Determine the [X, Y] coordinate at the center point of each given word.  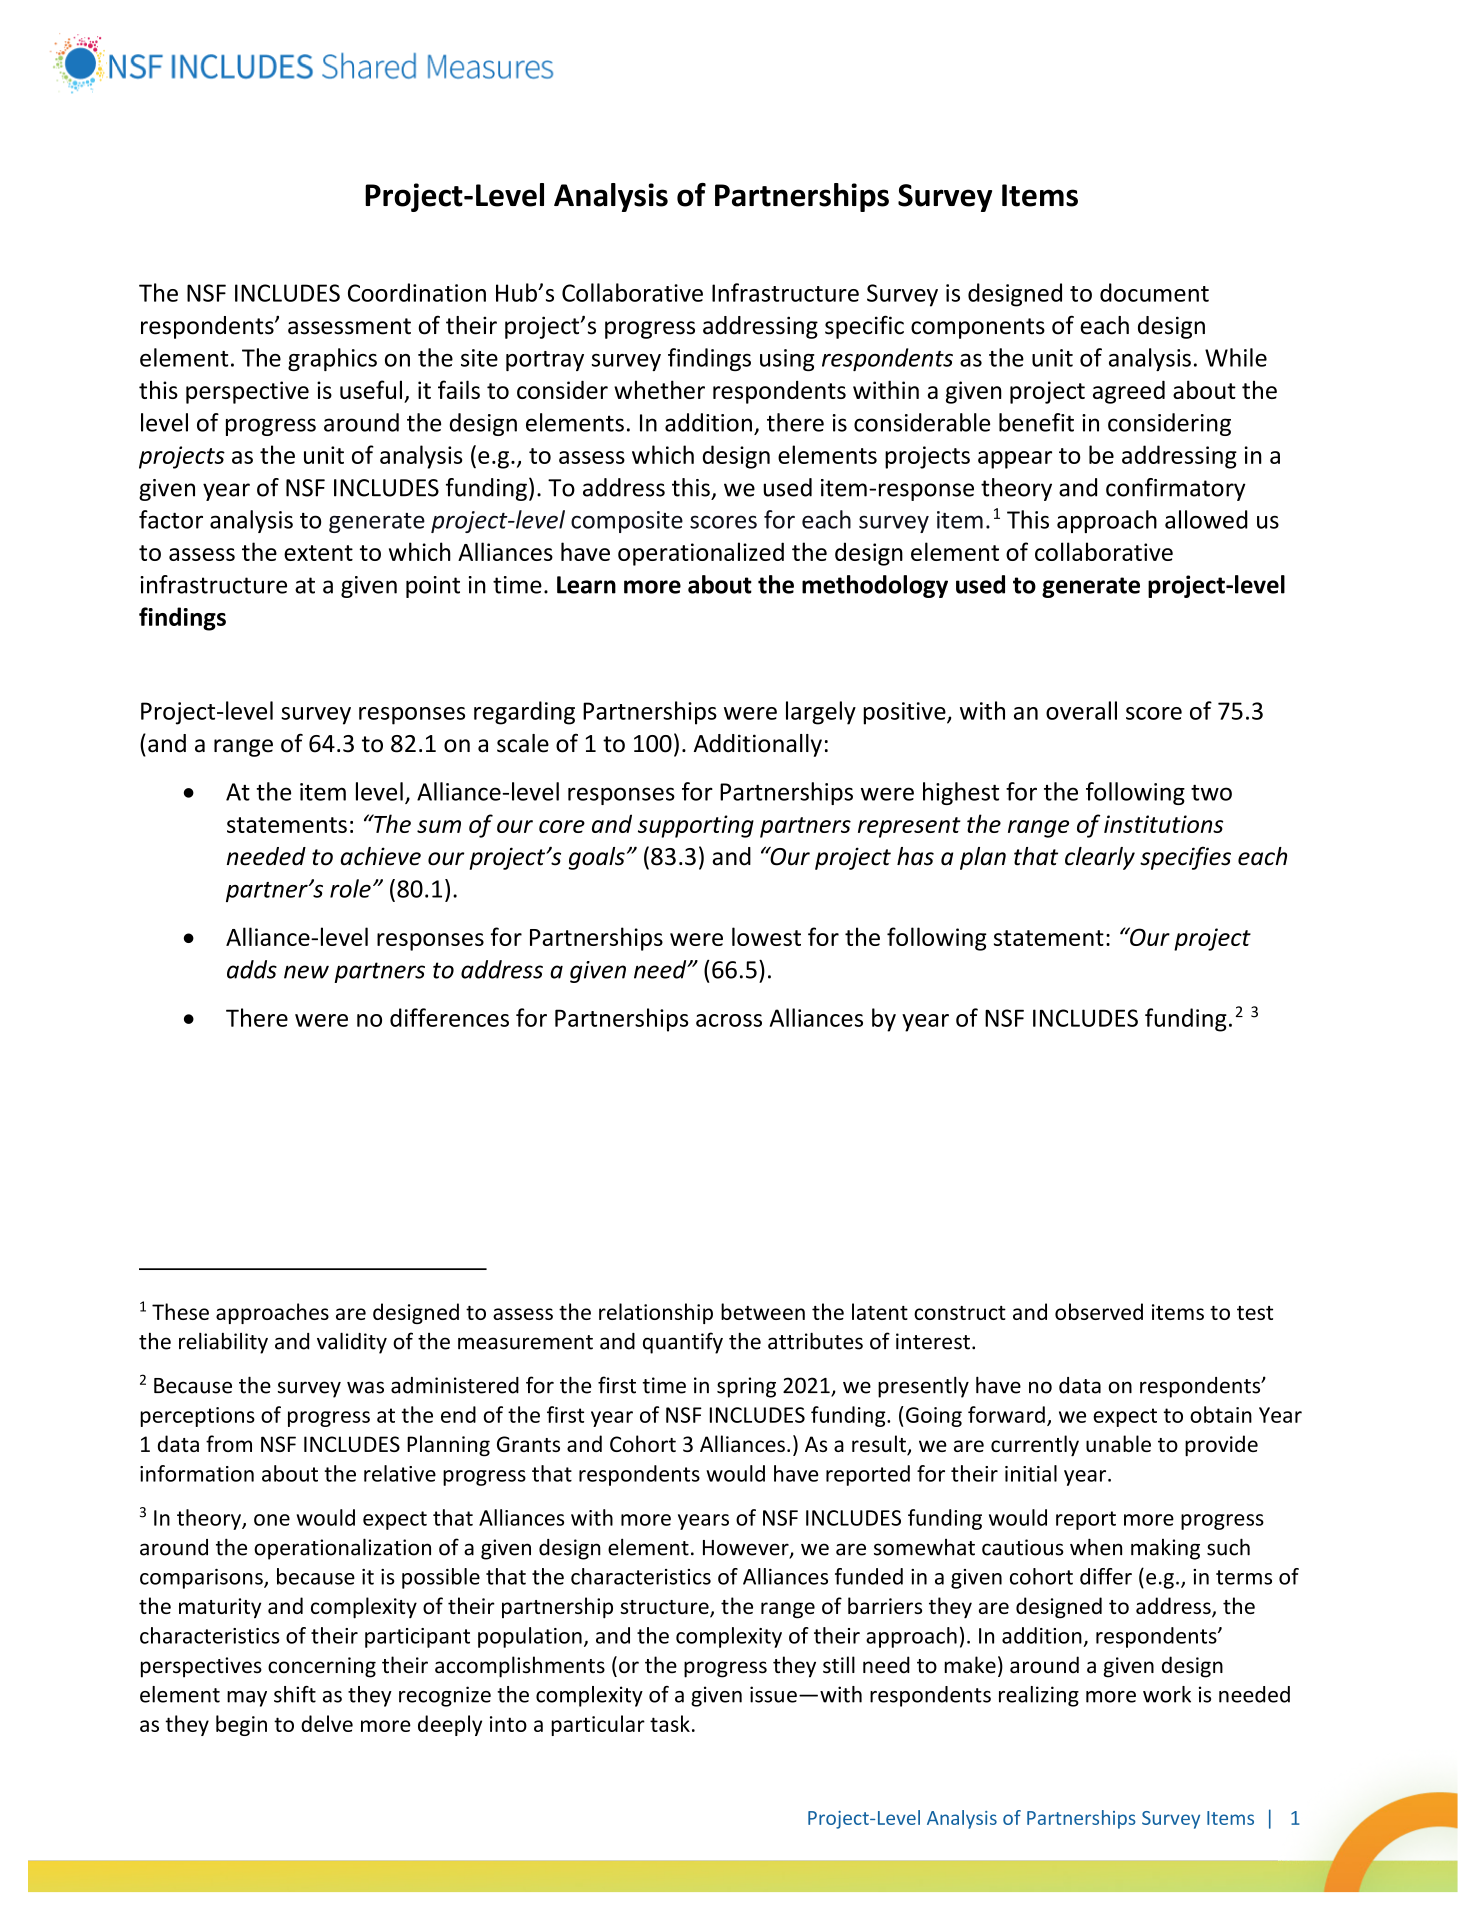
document [1154, 292]
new [306, 972]
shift [295, 1694]
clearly [1100, 858]
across [729, 1020]
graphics [332, 359]
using [787, 360]
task [670, 1723]
